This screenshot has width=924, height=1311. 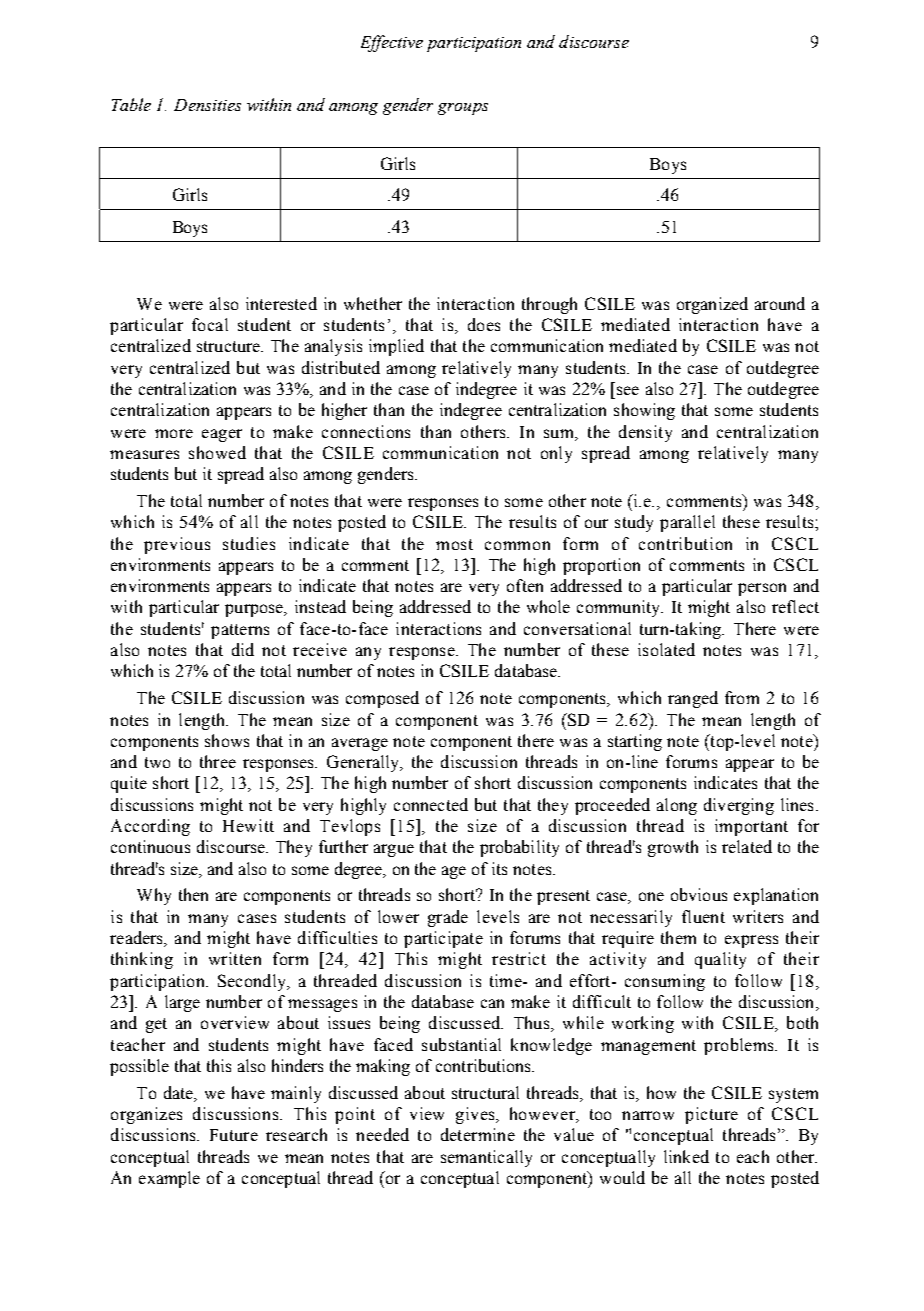 I want to click on patterns, so click(x=240, y=631).
